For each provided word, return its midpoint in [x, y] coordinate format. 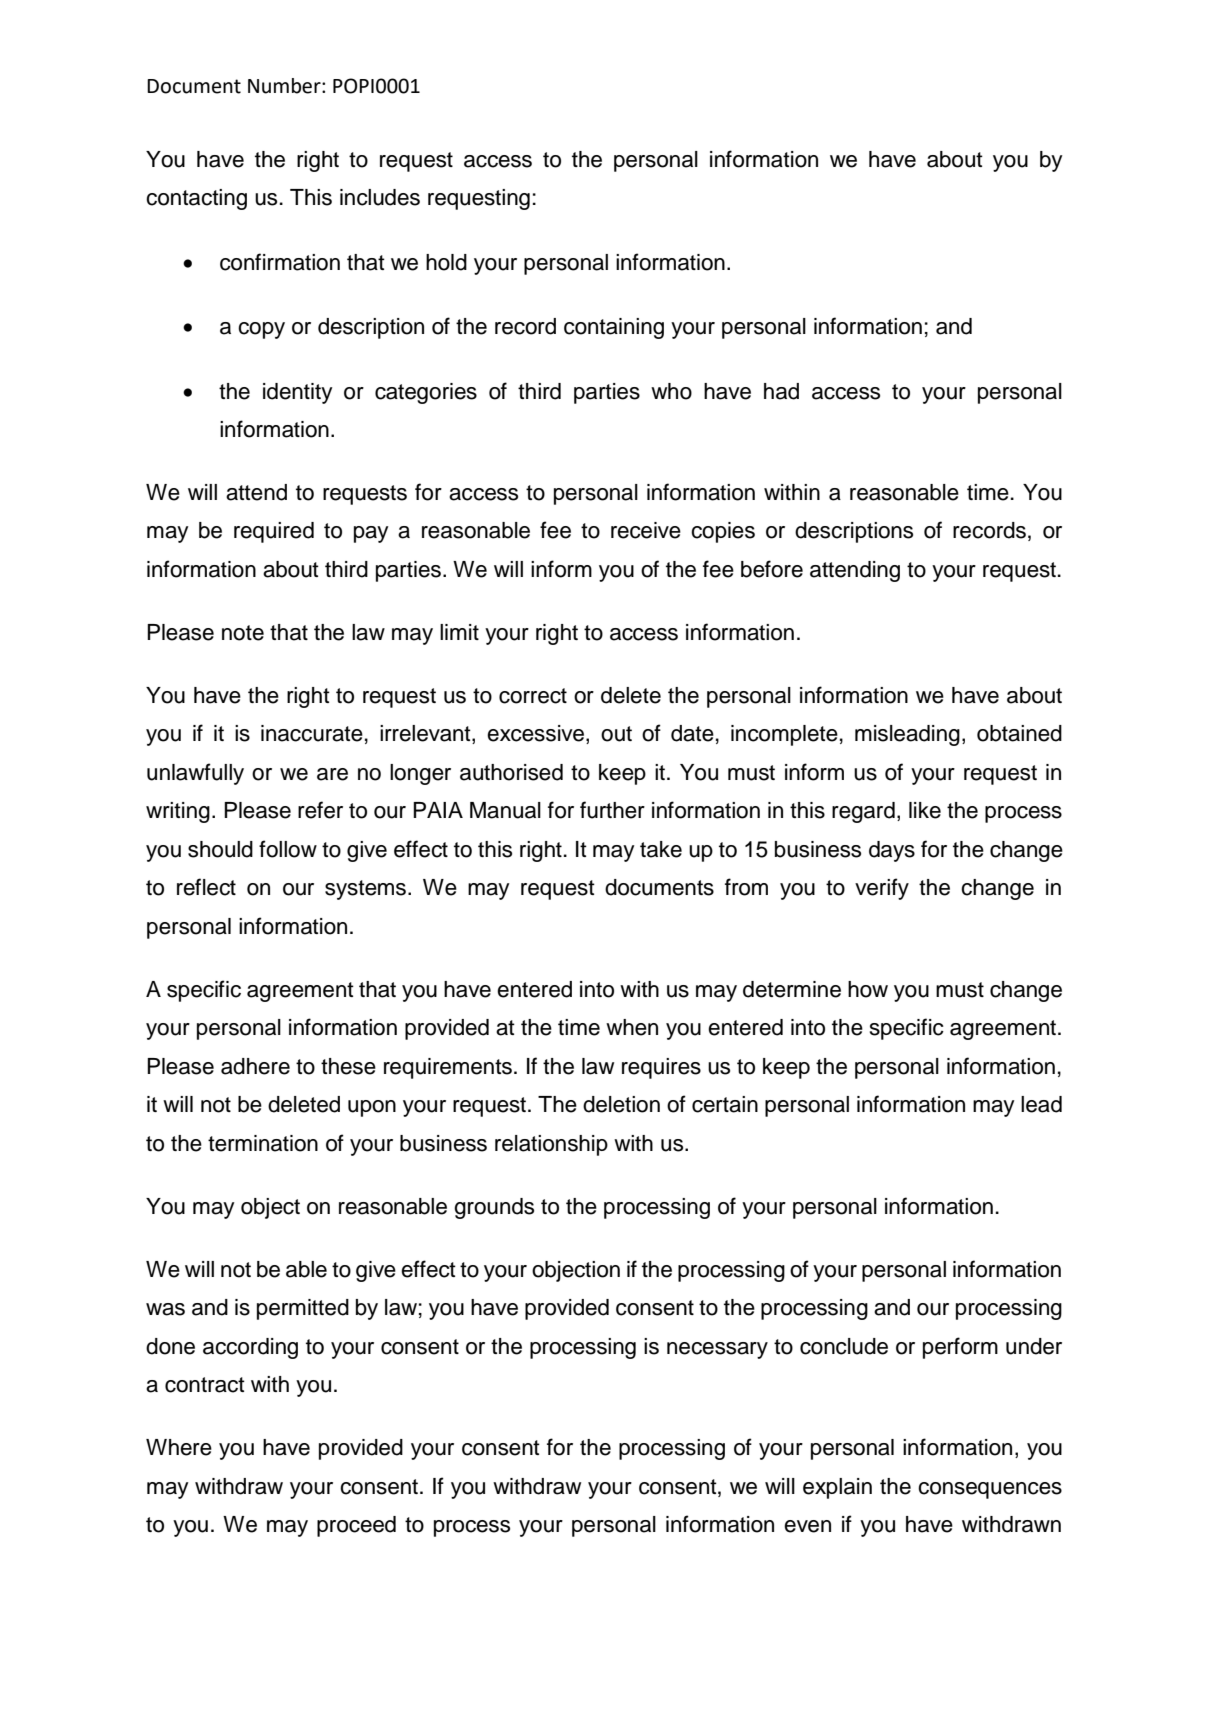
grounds [494, 1208]
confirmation [280, 262]
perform [960, 1348]
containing [614, 328]
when [632, 1027]
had [781, 391]
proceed [356, 1526]
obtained [1019, 733]
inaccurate [312, 733]
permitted [303, 1309]
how [868, 989]
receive [646, 530]
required [274, 532]
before [772, 569]
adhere [255, 1066]
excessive [537, 734]
